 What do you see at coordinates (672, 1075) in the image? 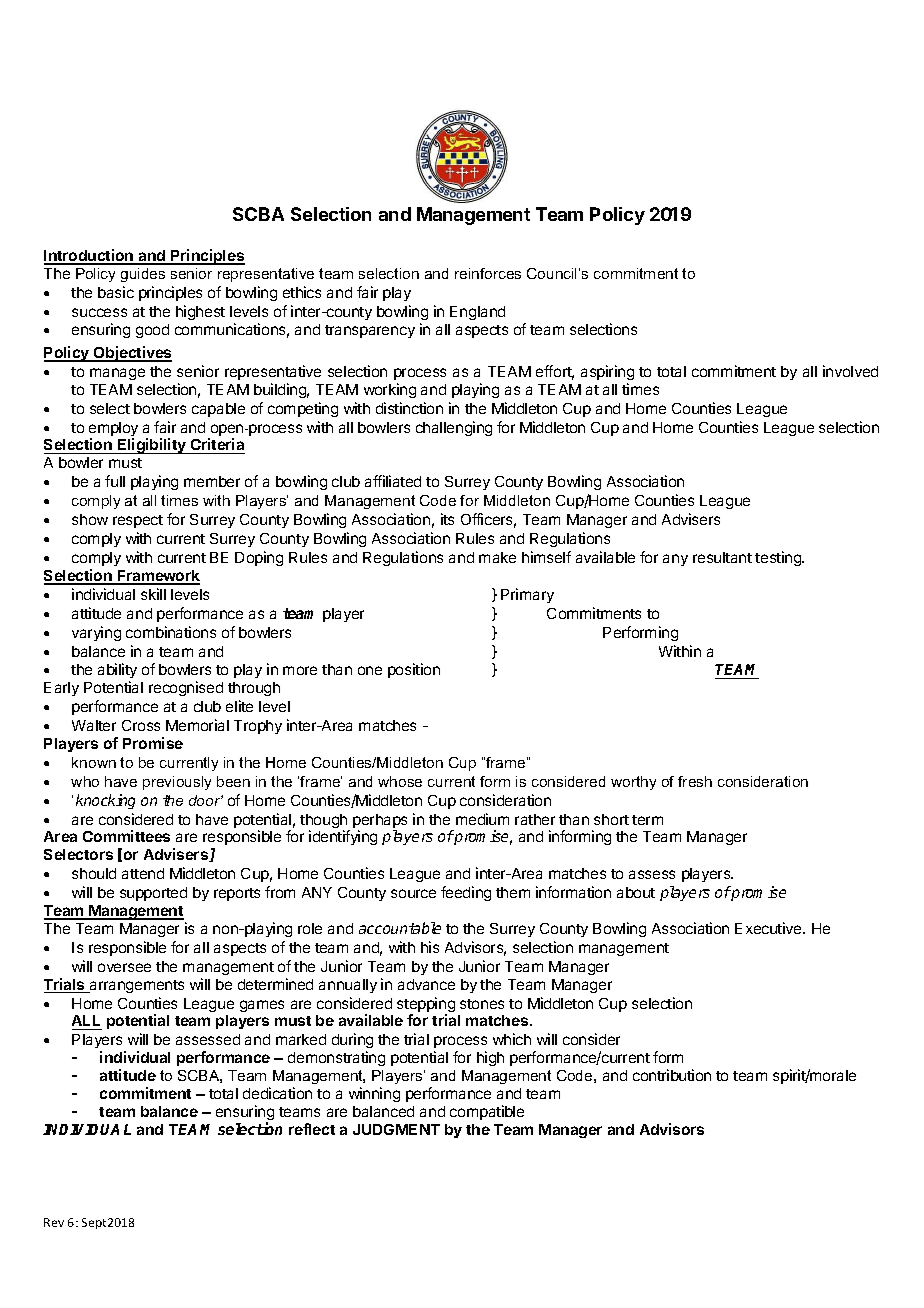
I see `contribution` at bounding box center [672, 1075].
